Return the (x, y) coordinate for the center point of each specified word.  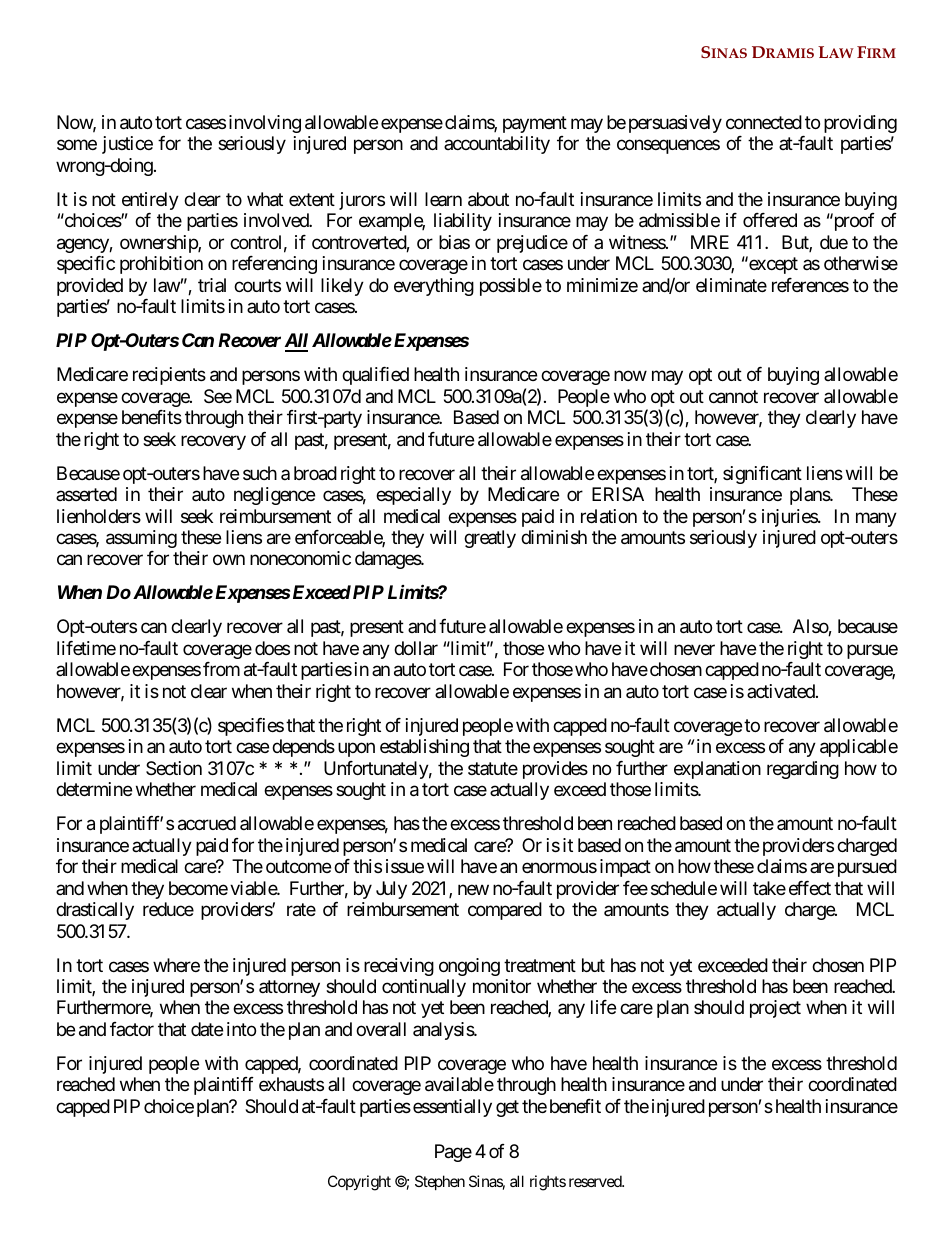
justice (127, 145)
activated (782, 691)
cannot (733, 397)
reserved (596, 1181)
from (221, 669)
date (207, 1029)
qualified (375, 376)
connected (764, 122)
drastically (95, 911)
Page (453, 1153)
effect (810, 888)
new (473, 889)
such (260, 473)
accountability (497, 145)
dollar (416, 648)
